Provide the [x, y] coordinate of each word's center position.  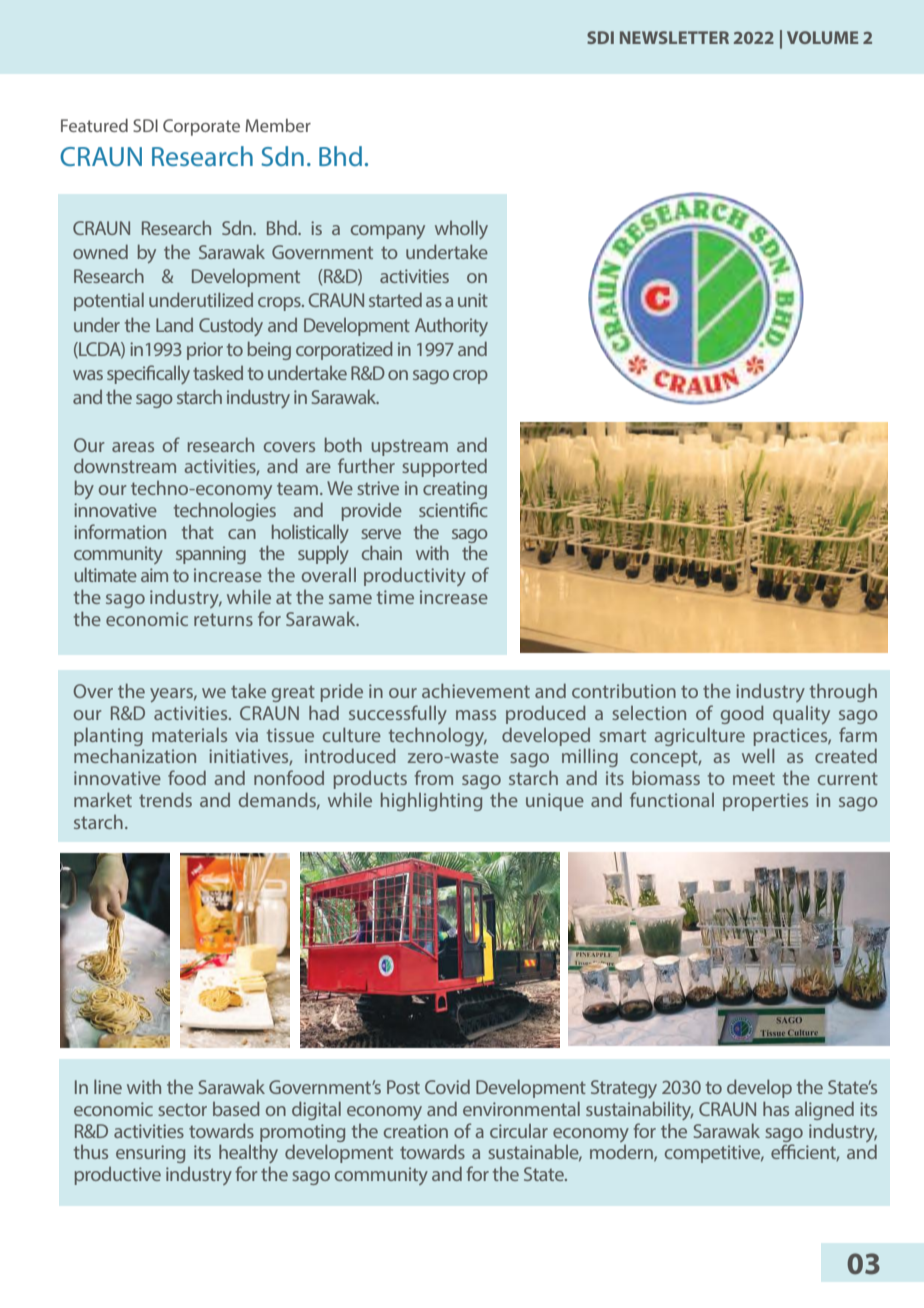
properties [765, 802]
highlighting [431, 801]
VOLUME [822, 37]
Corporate [201, 127]
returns [223, 619]
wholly [461, 229]
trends [165, 799]
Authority [451, 326]
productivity [415, 576]
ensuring [150, 1154]
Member [278, 125]
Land [174, 325]
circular [519, 1131]
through [843, 692]
